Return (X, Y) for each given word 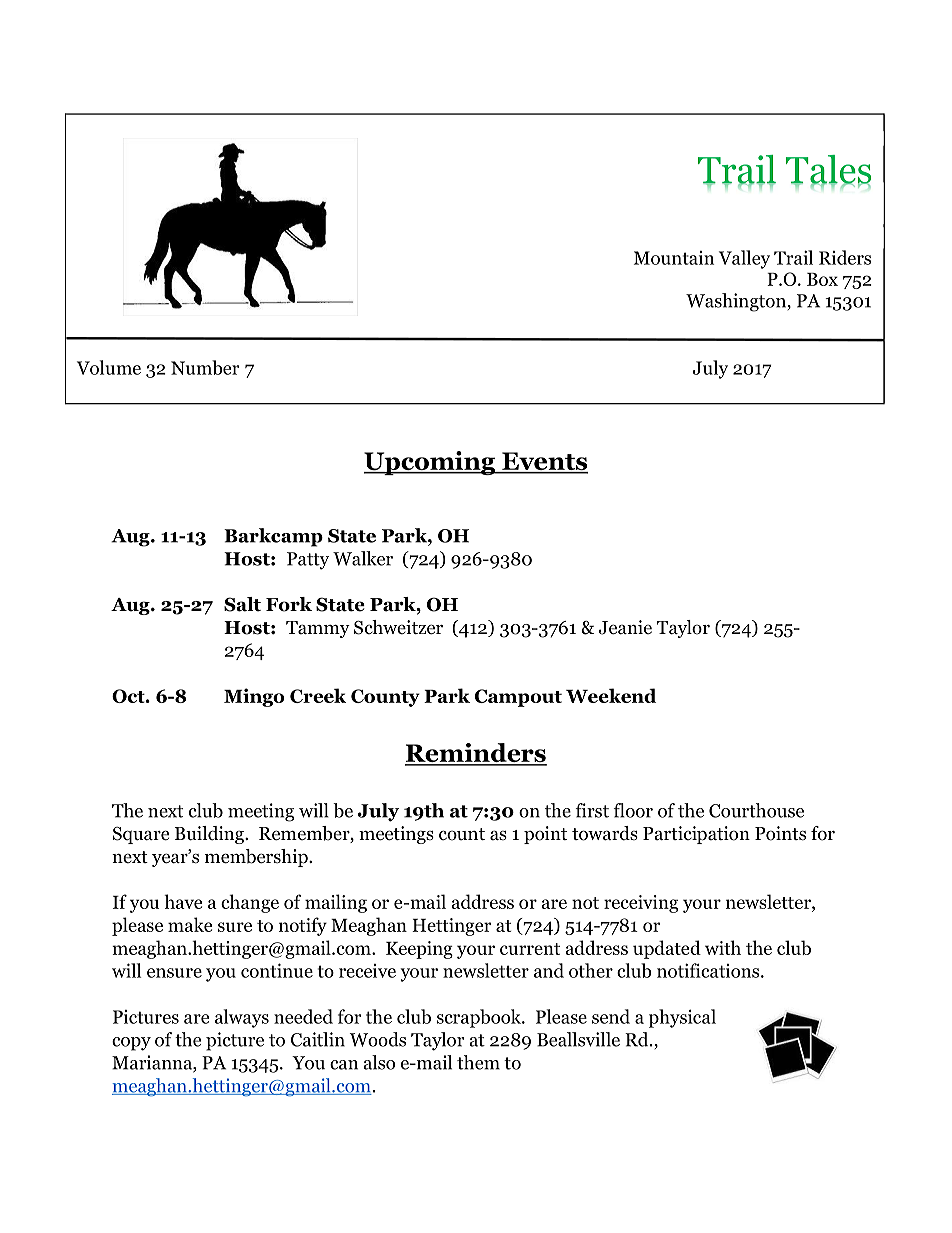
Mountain (674, 258)
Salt (242, 604)
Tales (828, 170)
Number (205, 367)
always (242, 1018)
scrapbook (480, 1018)
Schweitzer (398, 627)
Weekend (611, 695)
